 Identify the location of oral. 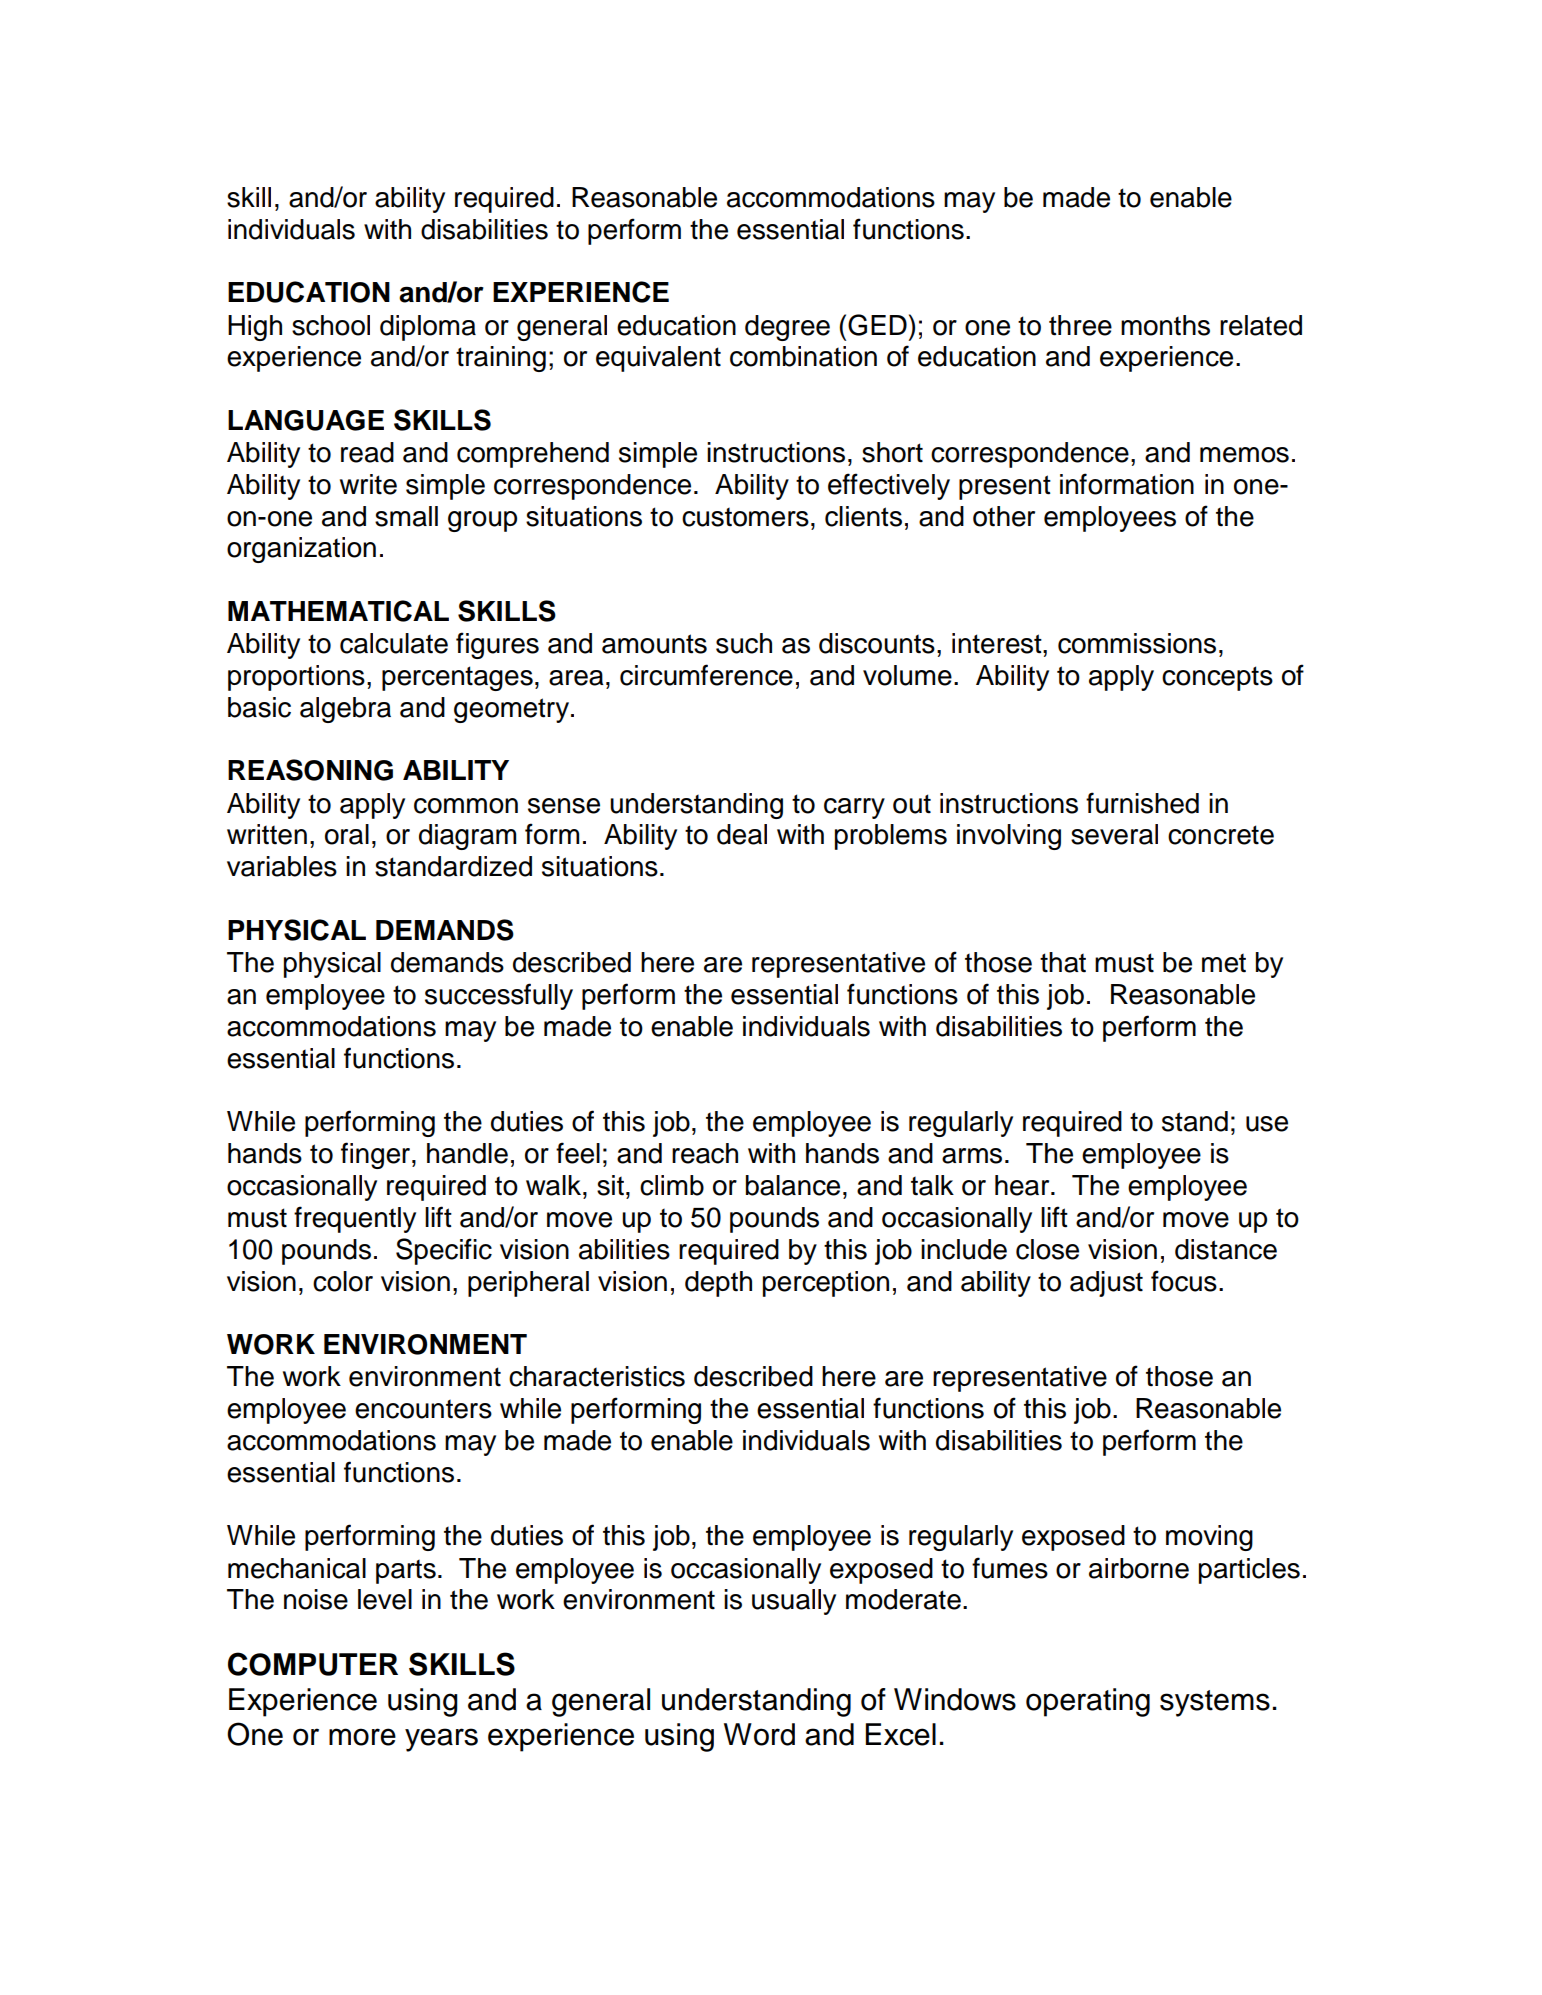
(347, 834).
